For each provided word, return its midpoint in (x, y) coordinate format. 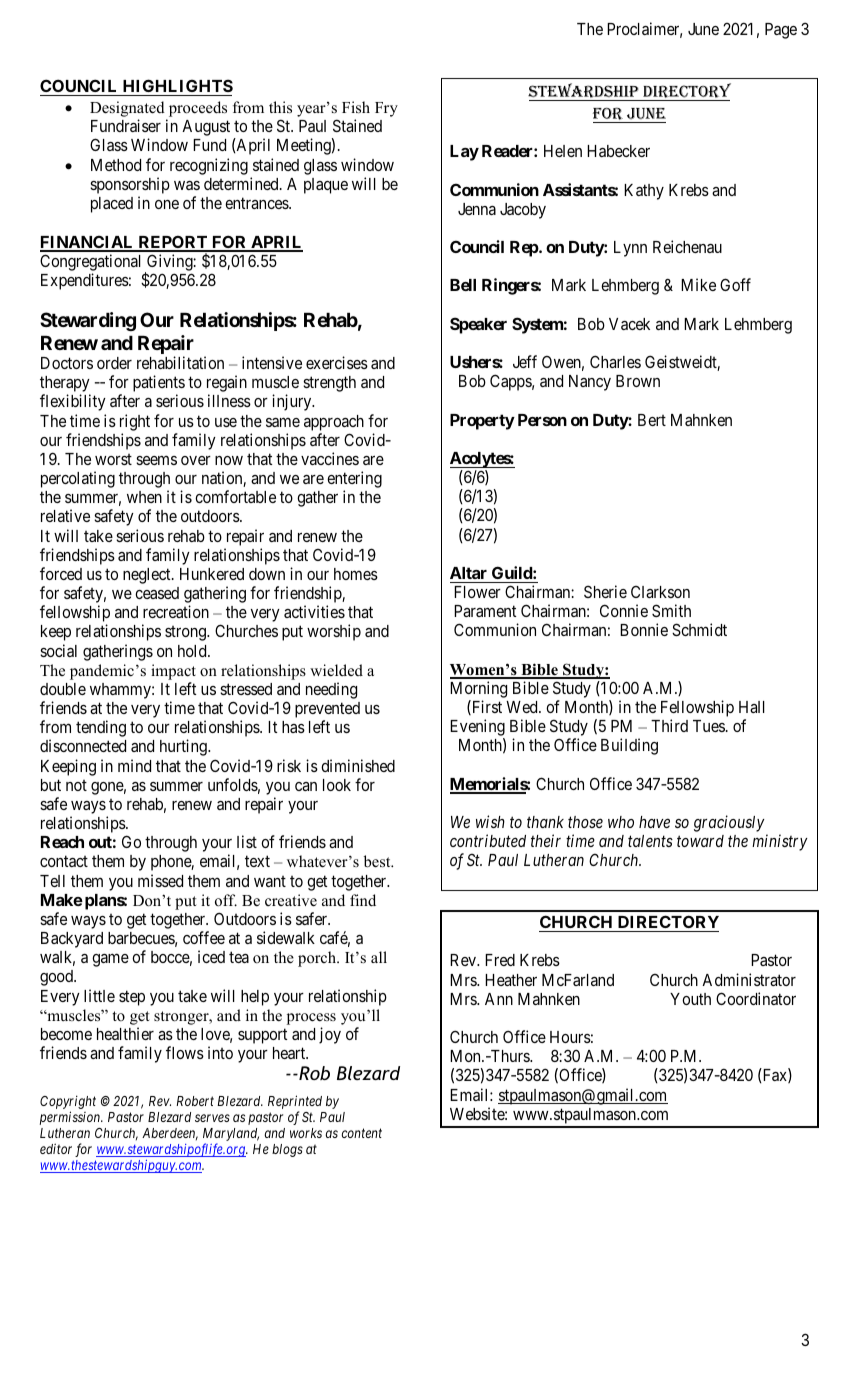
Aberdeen (170, 1134)
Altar (468, 573)
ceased (157, 593)
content (362, 1133)
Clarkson (660, 592)
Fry (386, 109)
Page (781, 31)
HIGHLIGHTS (177, 87)
